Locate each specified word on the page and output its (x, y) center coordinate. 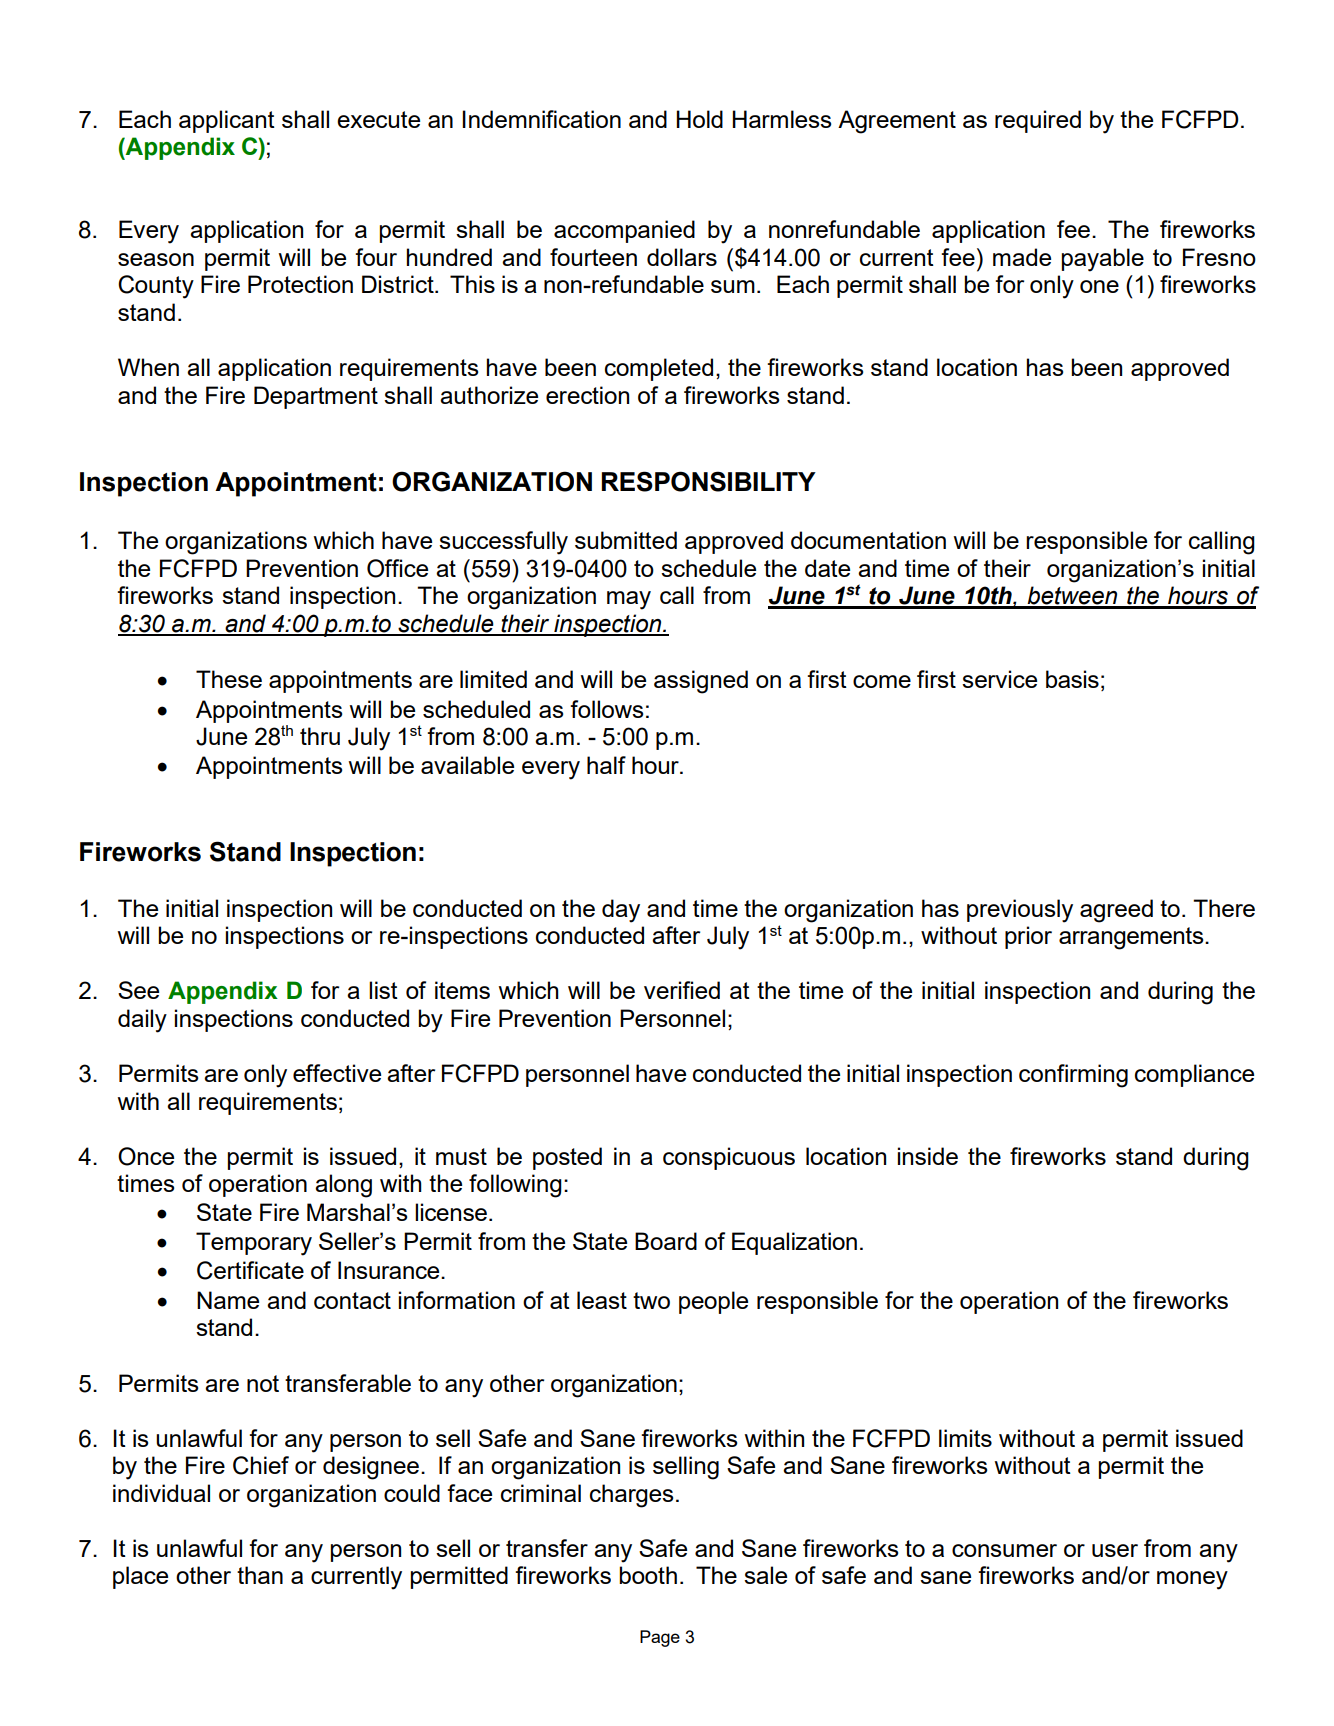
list (383, 990)
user (1115, 1550)
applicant (227, 121)
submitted (626, 540)
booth (648, 1575)
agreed (1116, 911)
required (1038, 121)
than (260, 1575)
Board (666, 1241)
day (621, 911)
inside (928, 1156)
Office (397, 568)
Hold (699, 119)
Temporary (254, 1244)
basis (1072, 679)
